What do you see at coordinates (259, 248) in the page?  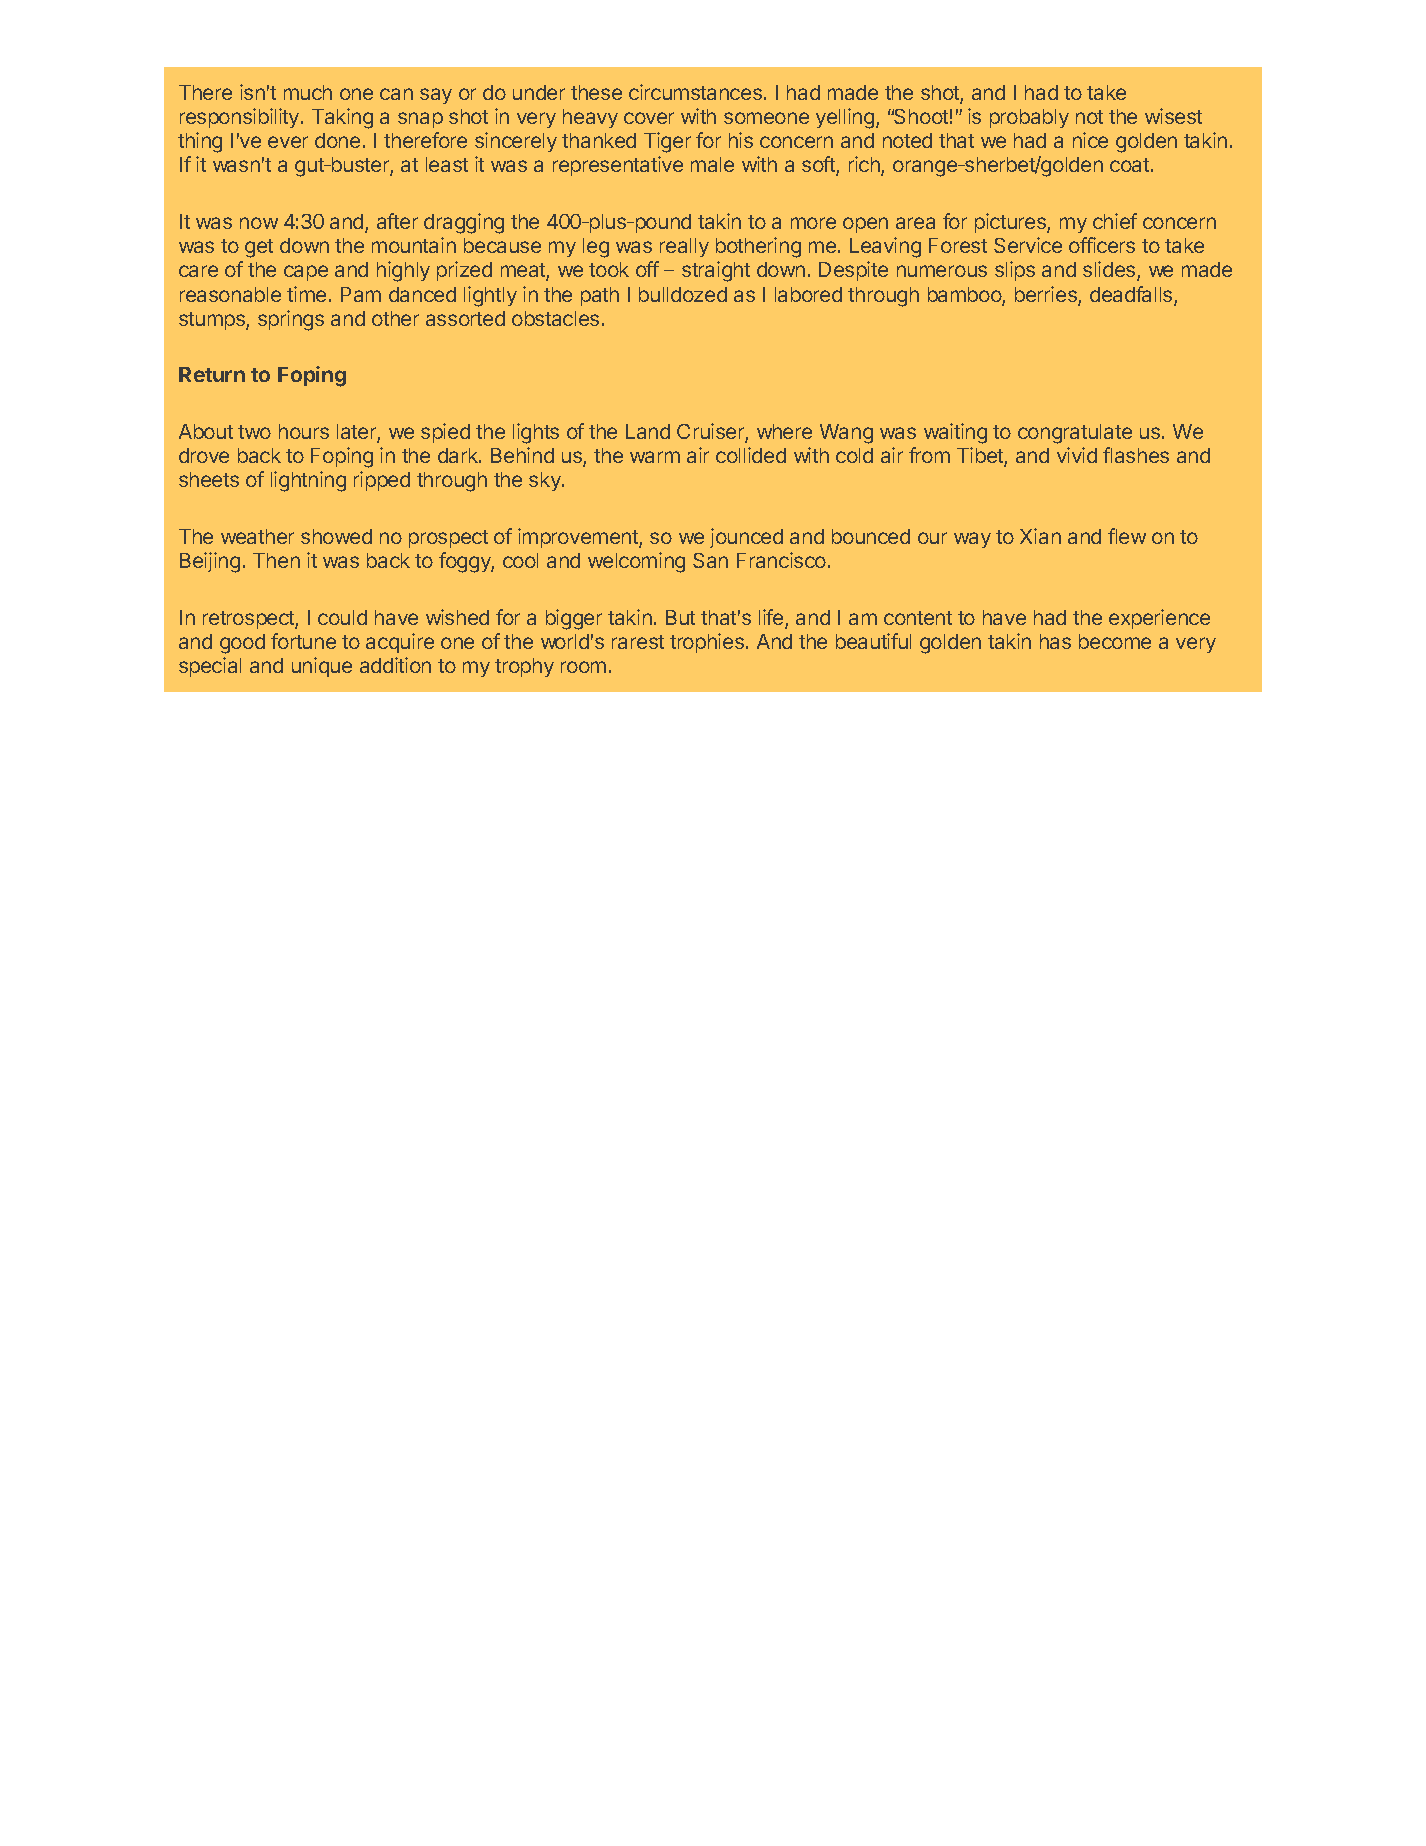 I see `get` at bounding box center [259, 248].
